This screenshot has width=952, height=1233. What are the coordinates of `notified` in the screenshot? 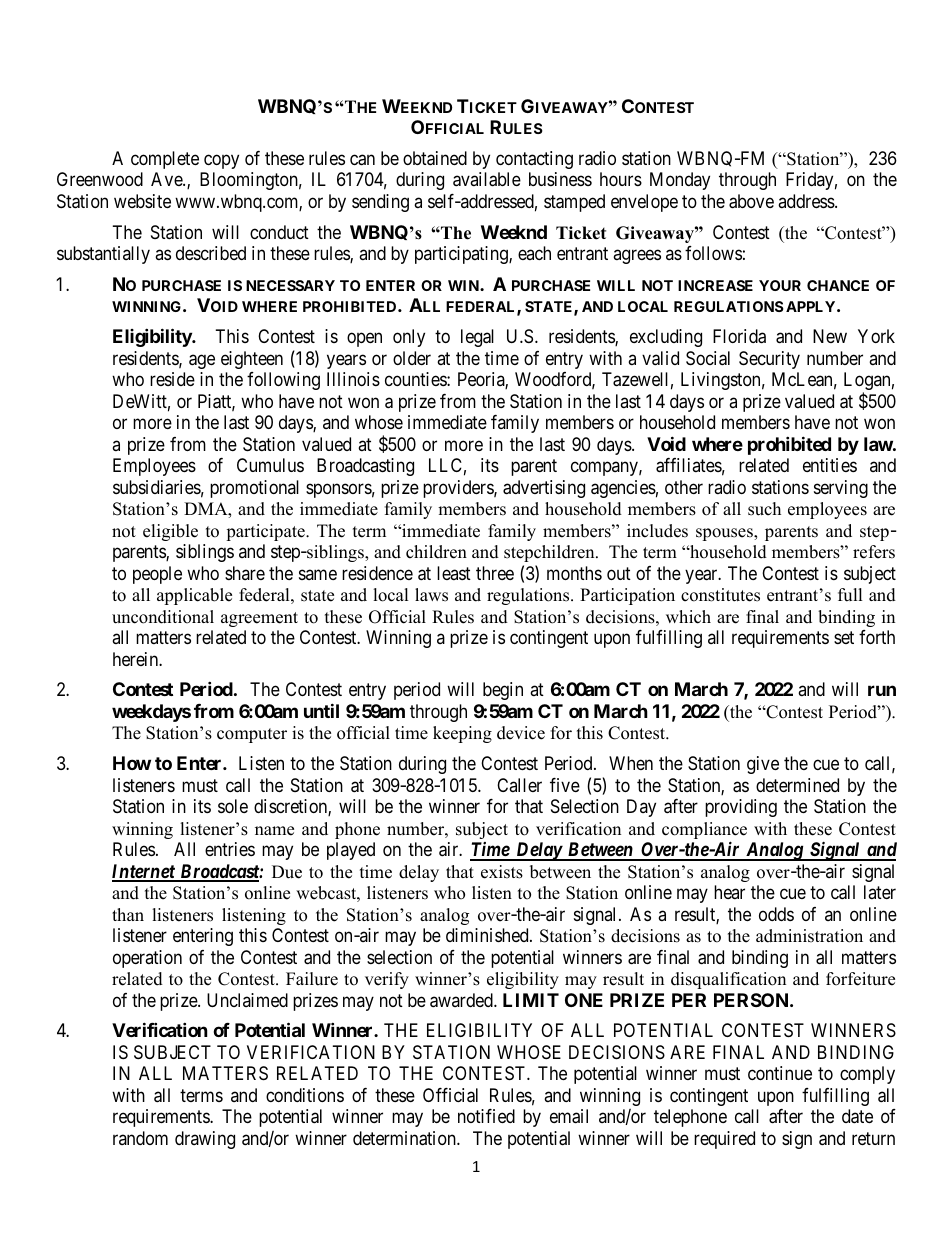 It's located at (486, 1116).
